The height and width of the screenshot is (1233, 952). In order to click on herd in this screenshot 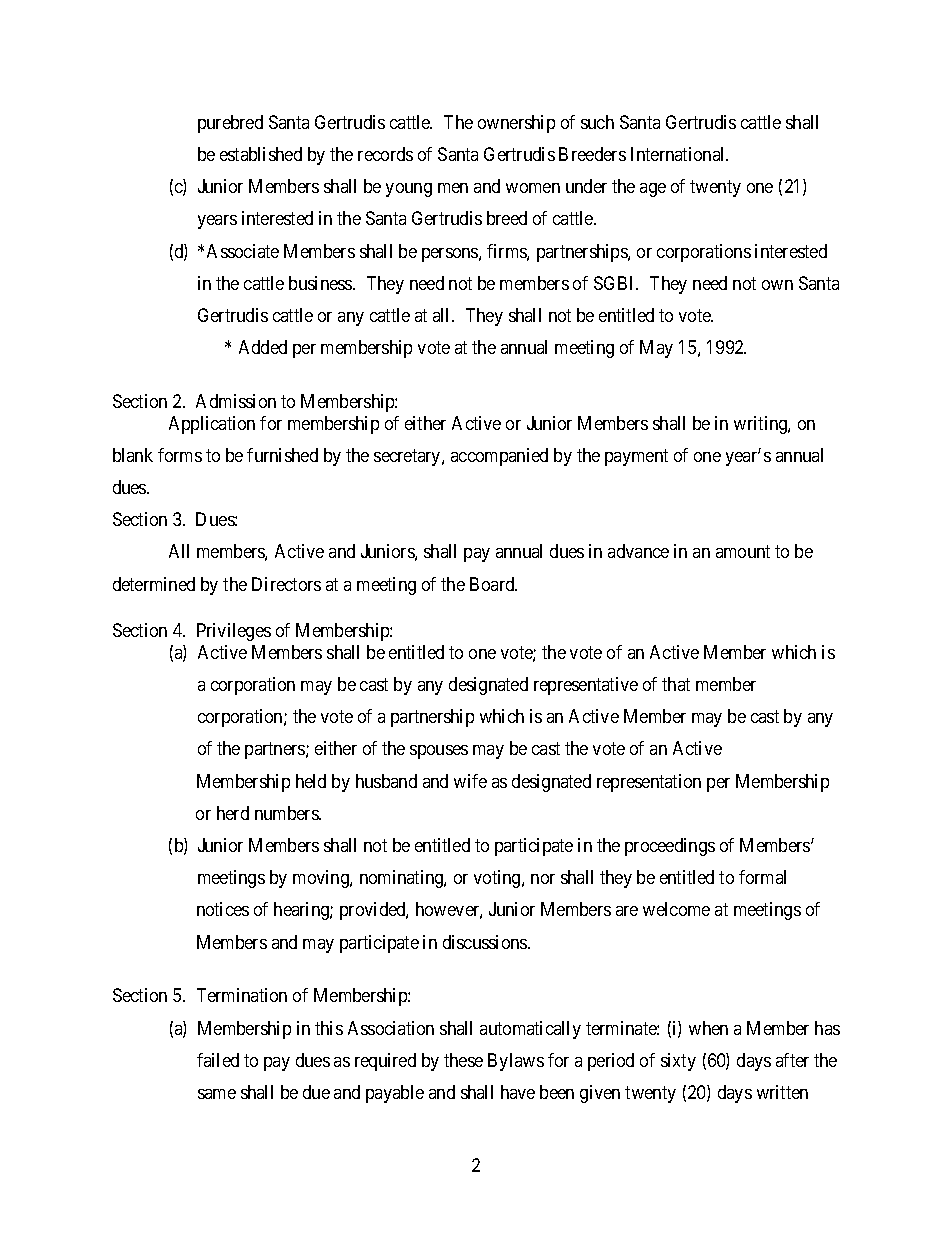, I will do `click(233, 813)`.
